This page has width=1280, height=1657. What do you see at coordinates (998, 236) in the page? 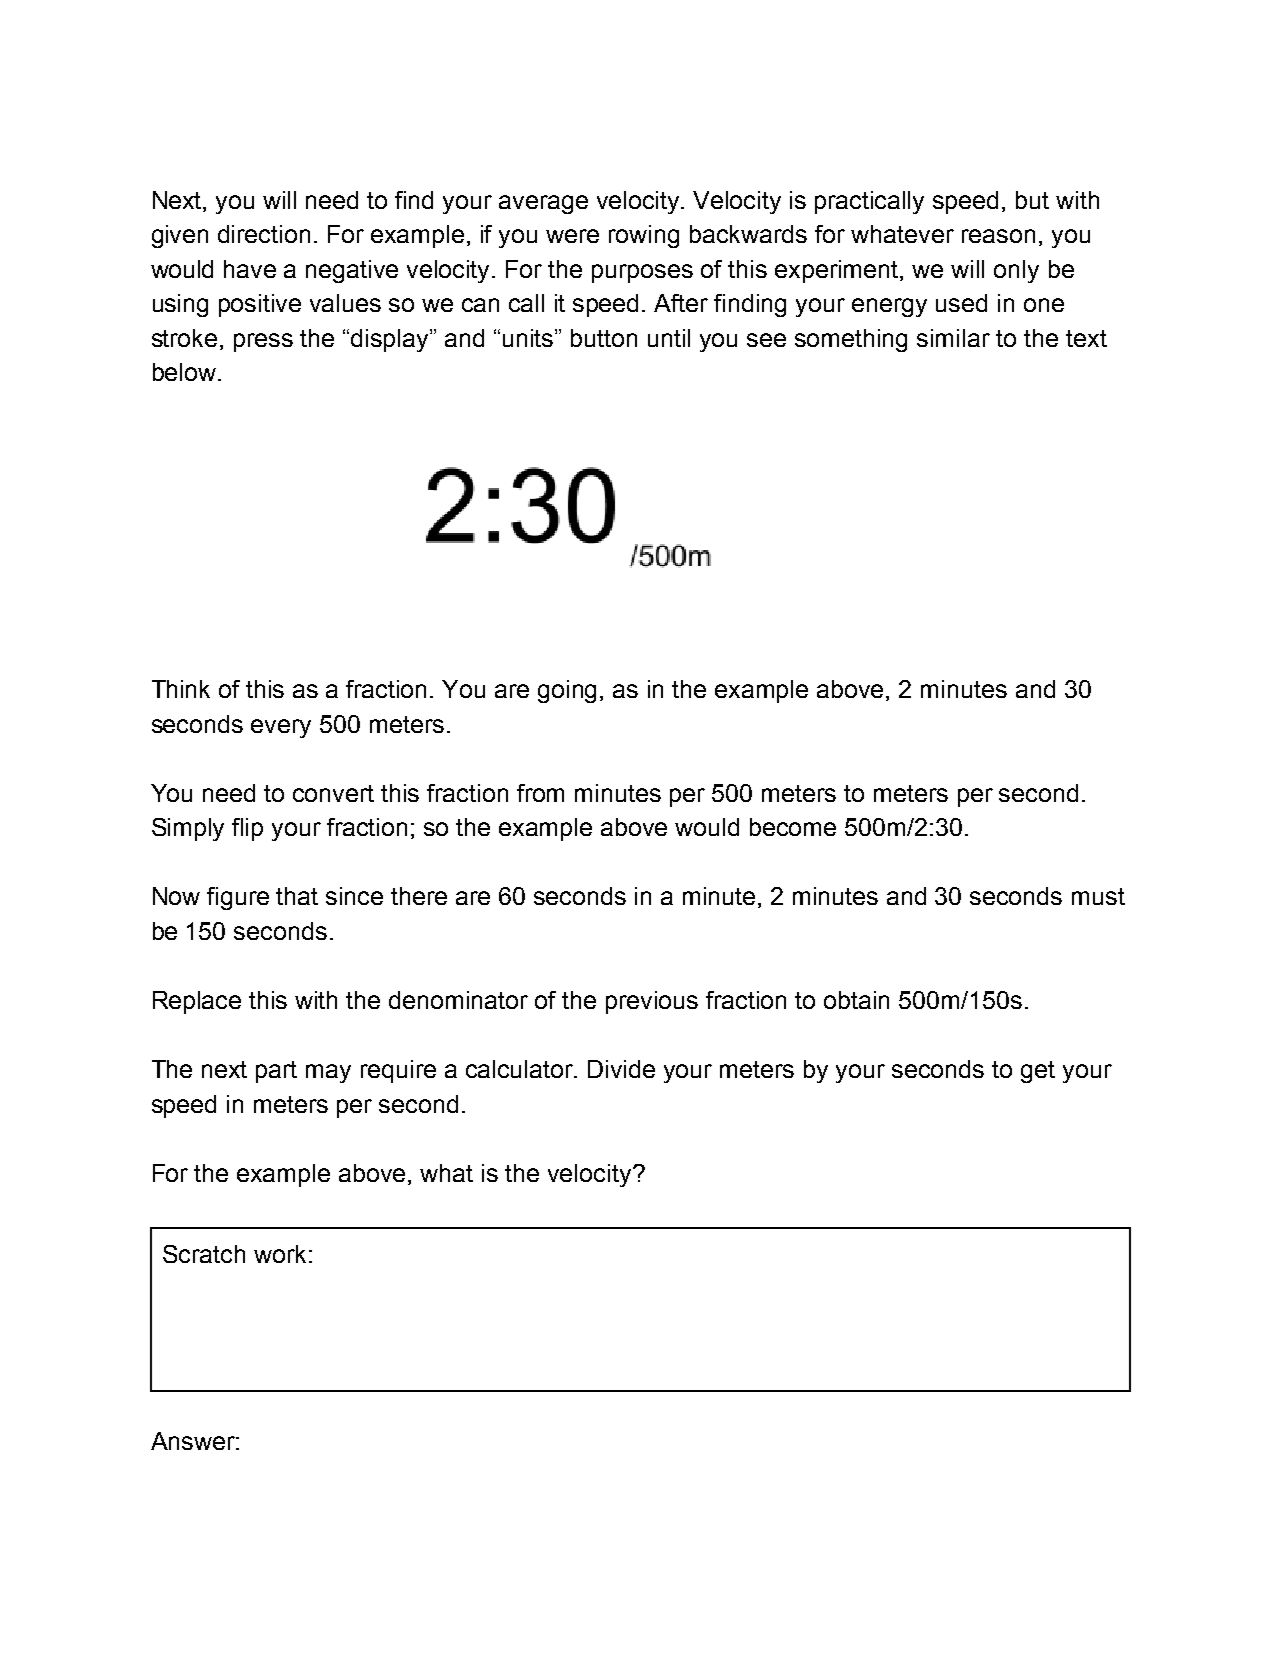
I see `reason` at bounding box center [998, 236].
